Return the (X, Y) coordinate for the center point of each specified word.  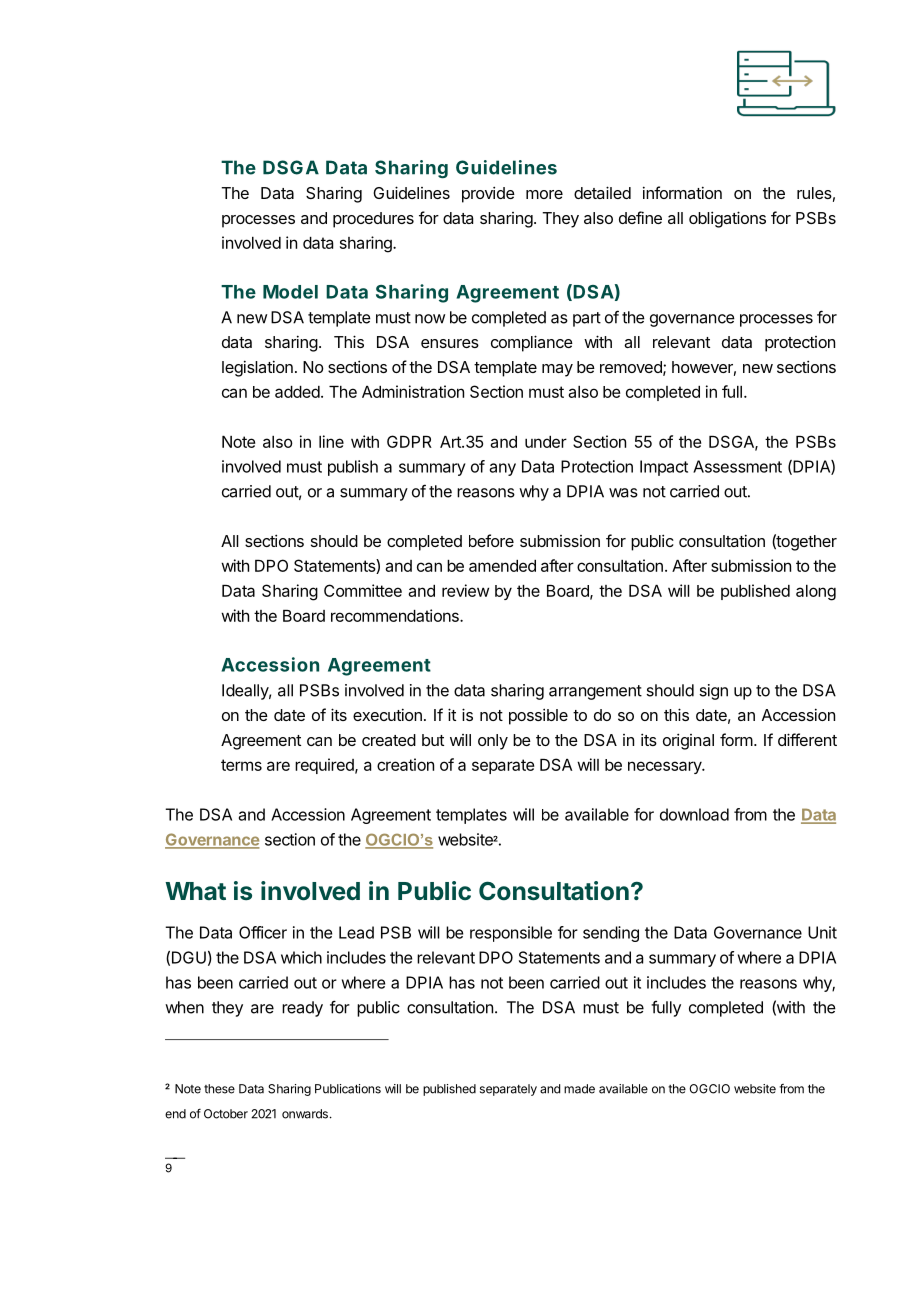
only (493, 742)
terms (241, 765)
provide (488, 194)
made (579, 1089)
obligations (727, 219)
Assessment (737, 466)
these (219, 1089)
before (491, 540)
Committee (363, 590)
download (694, 814)
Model (290, 292)
